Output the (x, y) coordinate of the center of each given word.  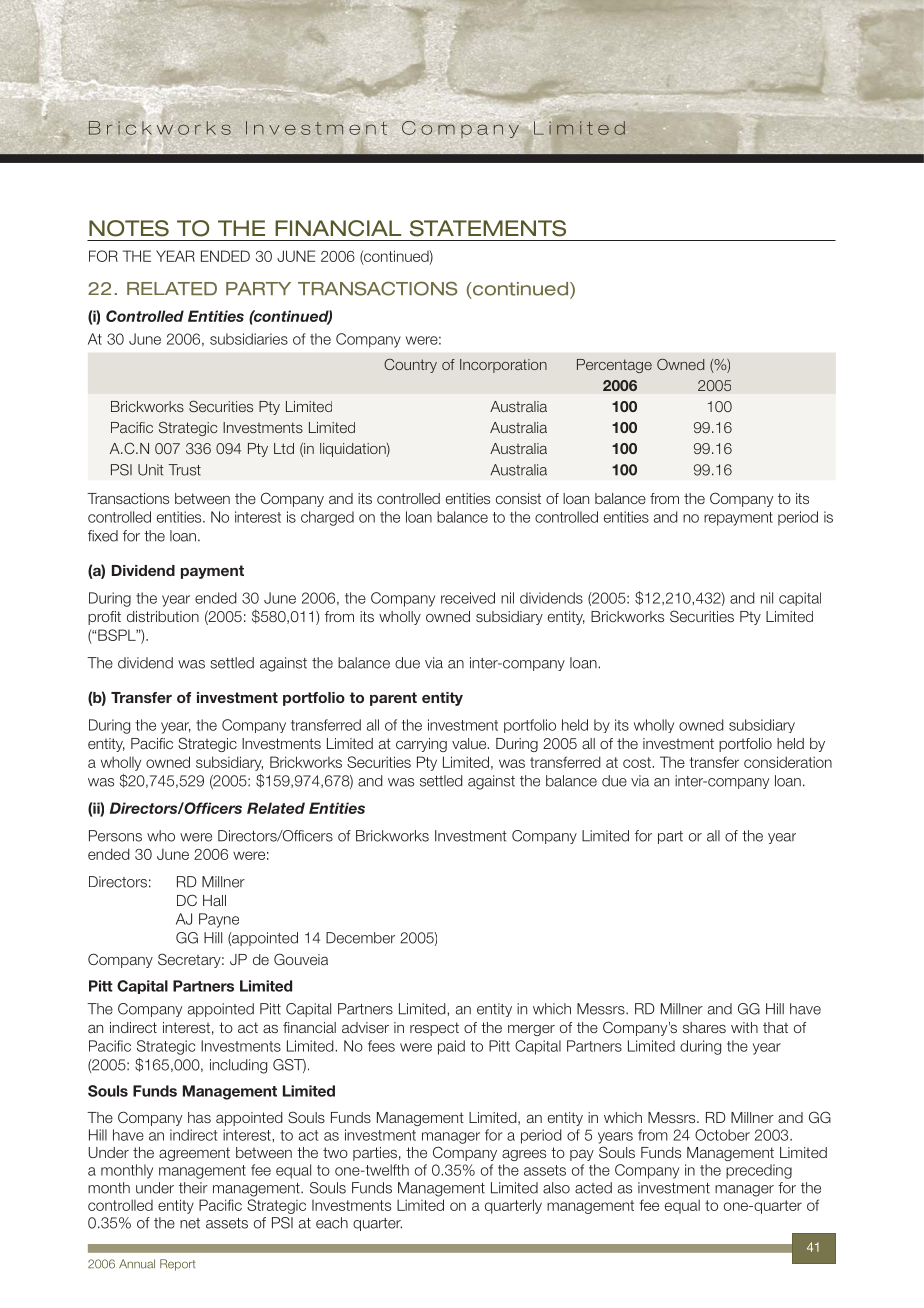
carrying (421, 745)
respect (434, 1029)
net (190, 1223)
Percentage (614, 366)
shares (704, 1027)
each (332, 1223)
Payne (219, 920)
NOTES (129, 228)
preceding (759, 1171)
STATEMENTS (488, 228)
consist (518, 498)
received (468, 598)
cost (638, 762)
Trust (184, 470)
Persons (115, 836)
